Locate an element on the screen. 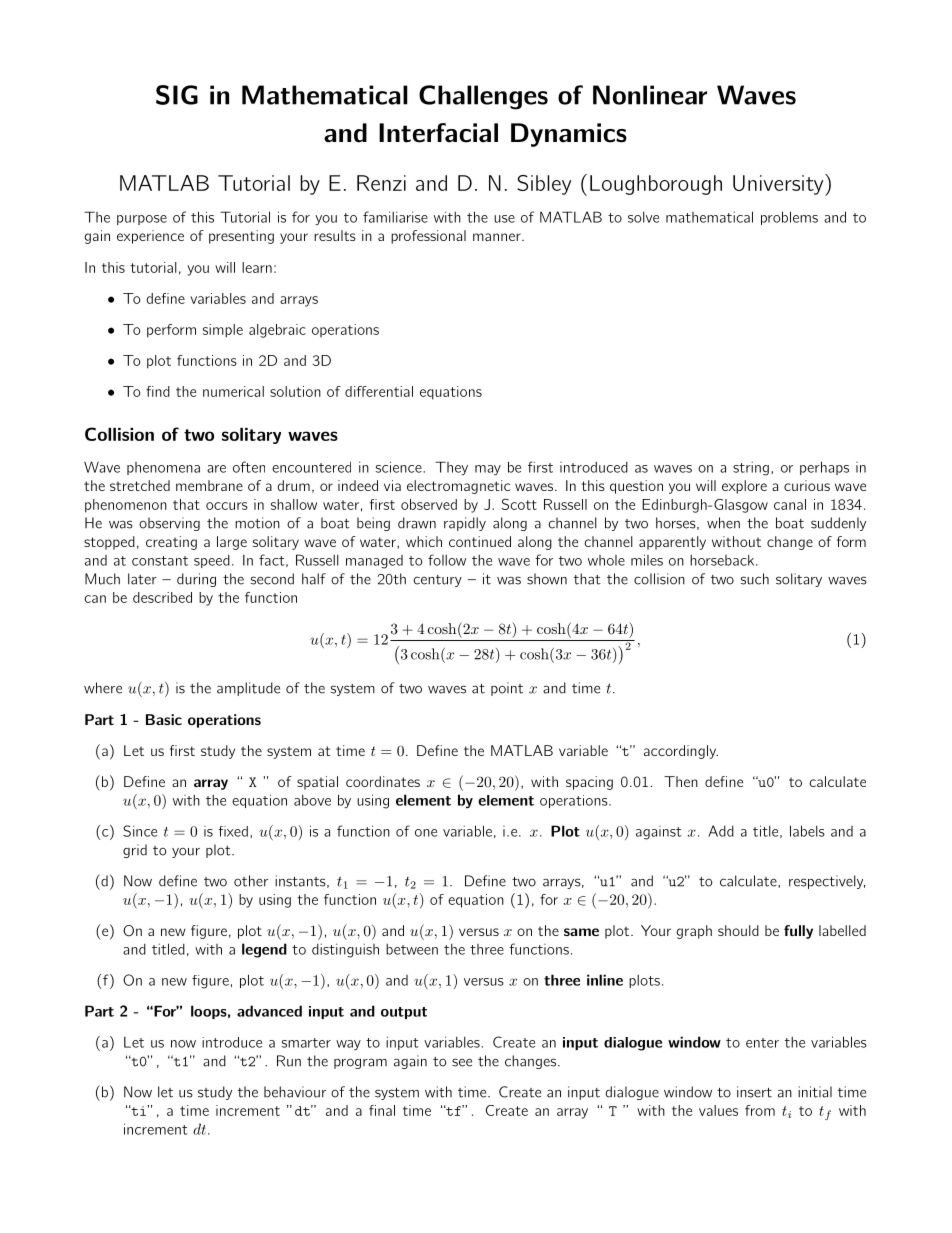 The width and height of the screenshot is (952, 1233). Run is located at coordinates (289, 1061).
